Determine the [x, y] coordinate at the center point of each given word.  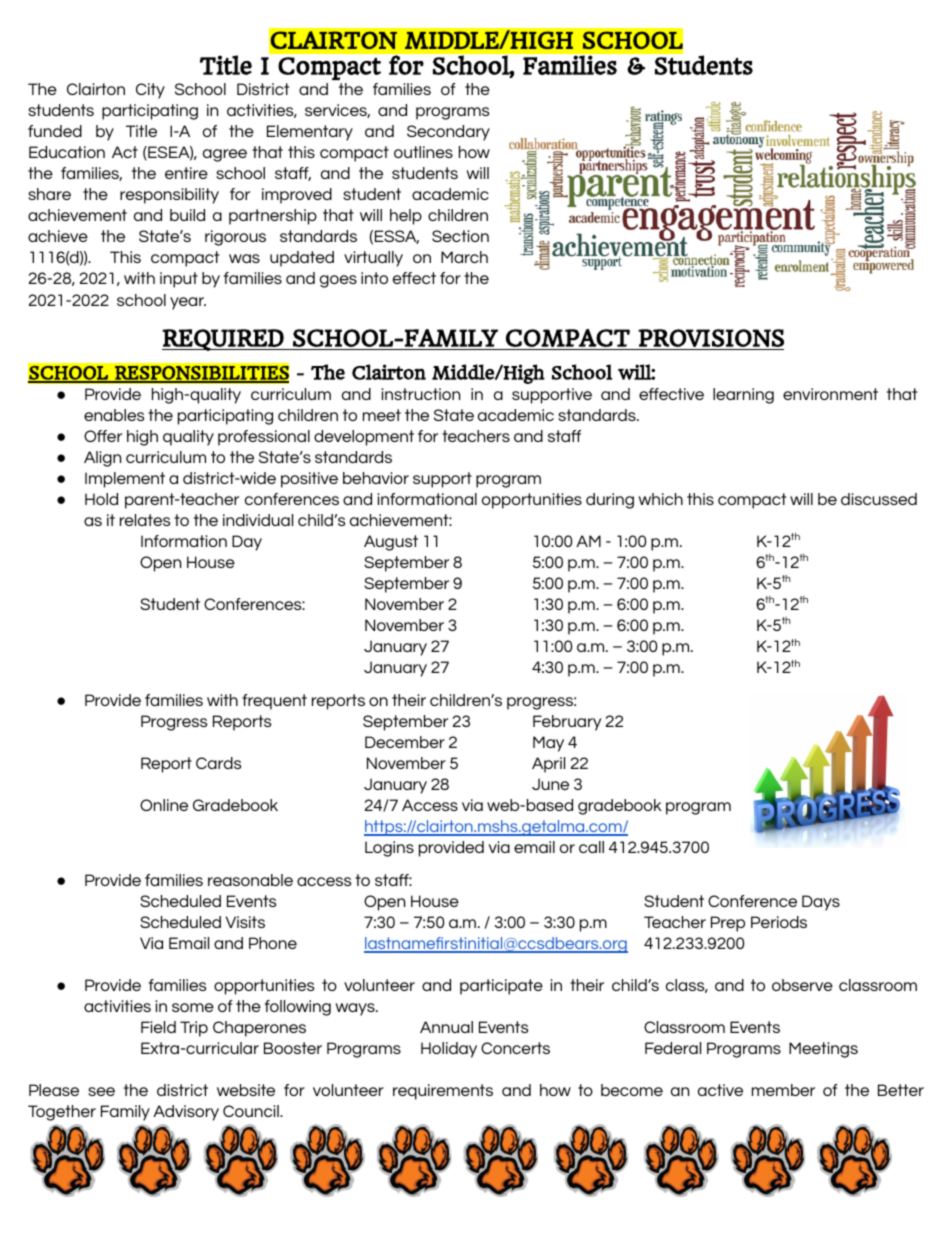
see [101, 1091]
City [150, 91]
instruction [420, 394]
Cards [218, 763]
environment [830, 394]
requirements [443, 1092]
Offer [103, 436]
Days [821, 903]
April [548, 765]
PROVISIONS [711, 338]
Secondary [448, 133]
